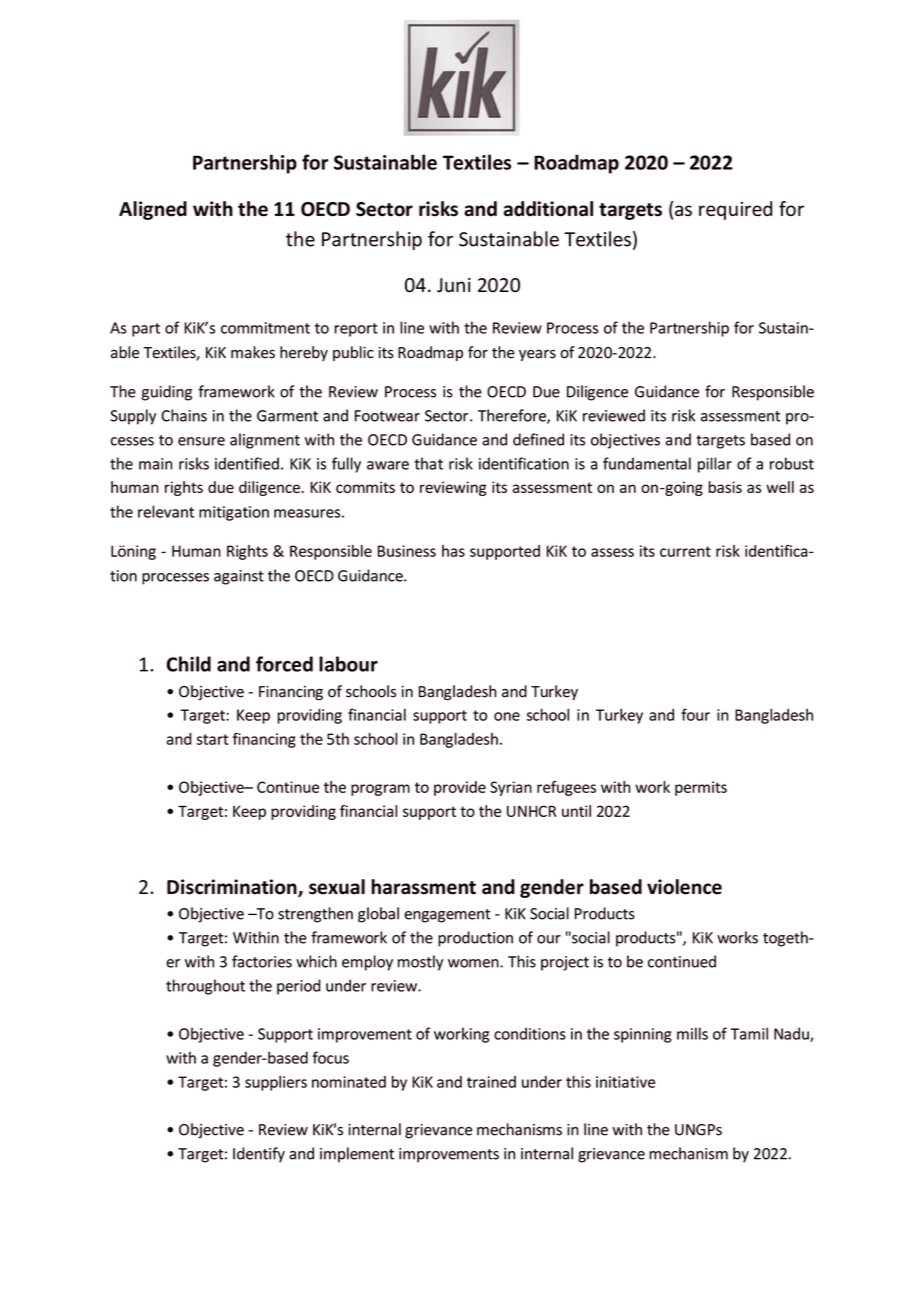  Describe the element at coordinates (715, 465) in the page. I see `pillar` at that location.
